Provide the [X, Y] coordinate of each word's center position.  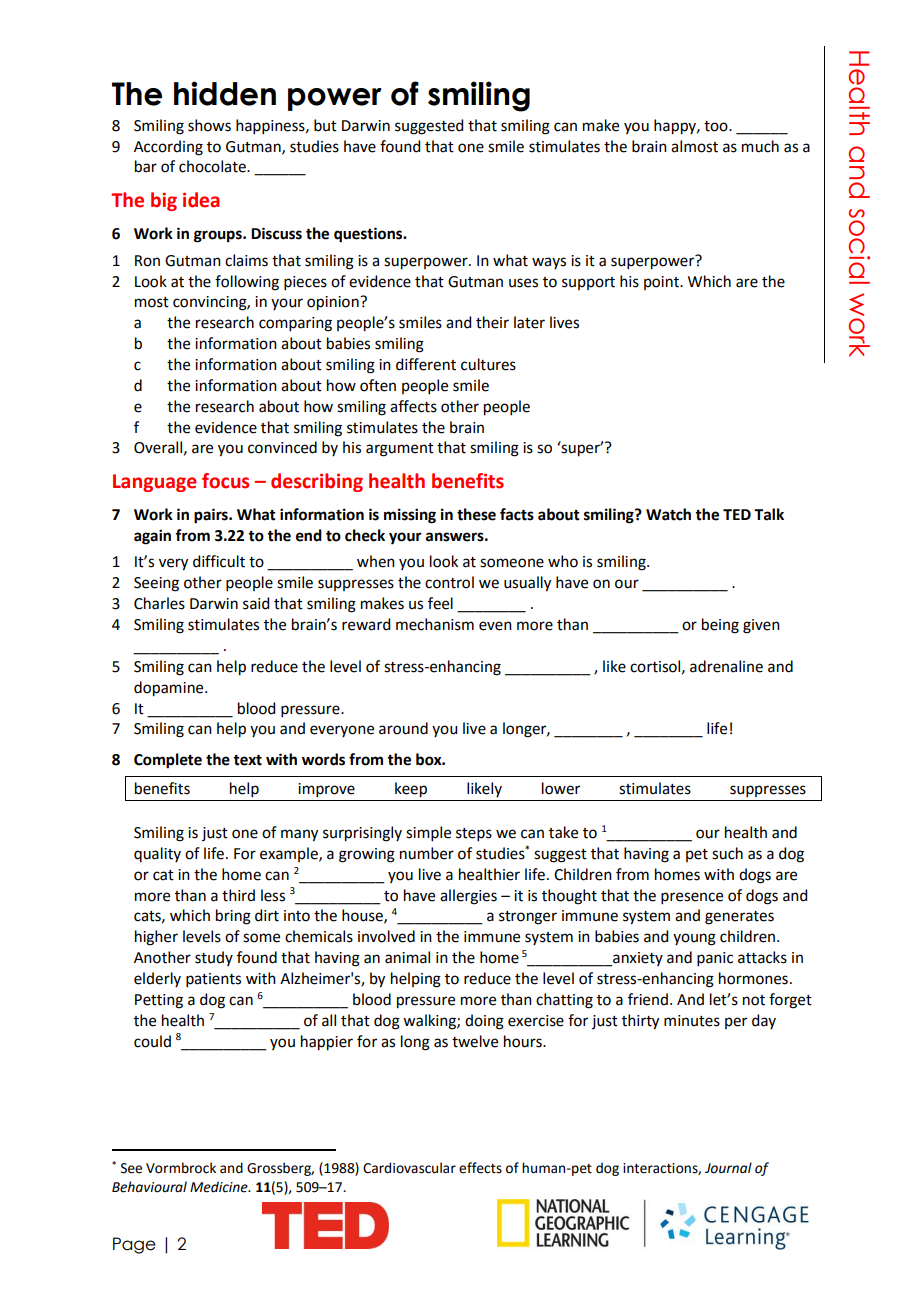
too [717, 126]
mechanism [435, 624]
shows [209, 125]
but [325, 125]
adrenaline [726, 666]
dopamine [170, 689]
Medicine [220, 1187]
